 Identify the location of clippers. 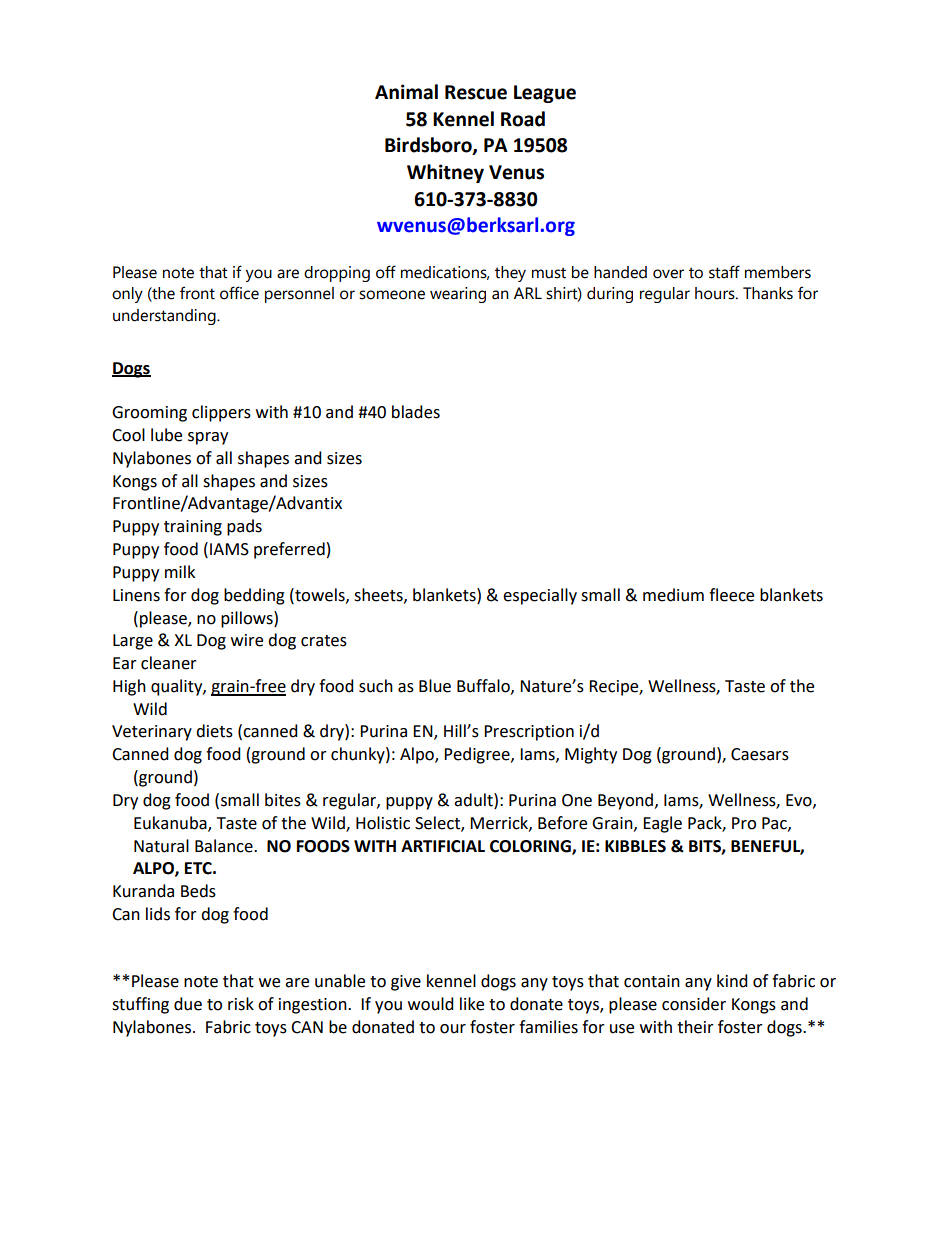
(221, 413).
